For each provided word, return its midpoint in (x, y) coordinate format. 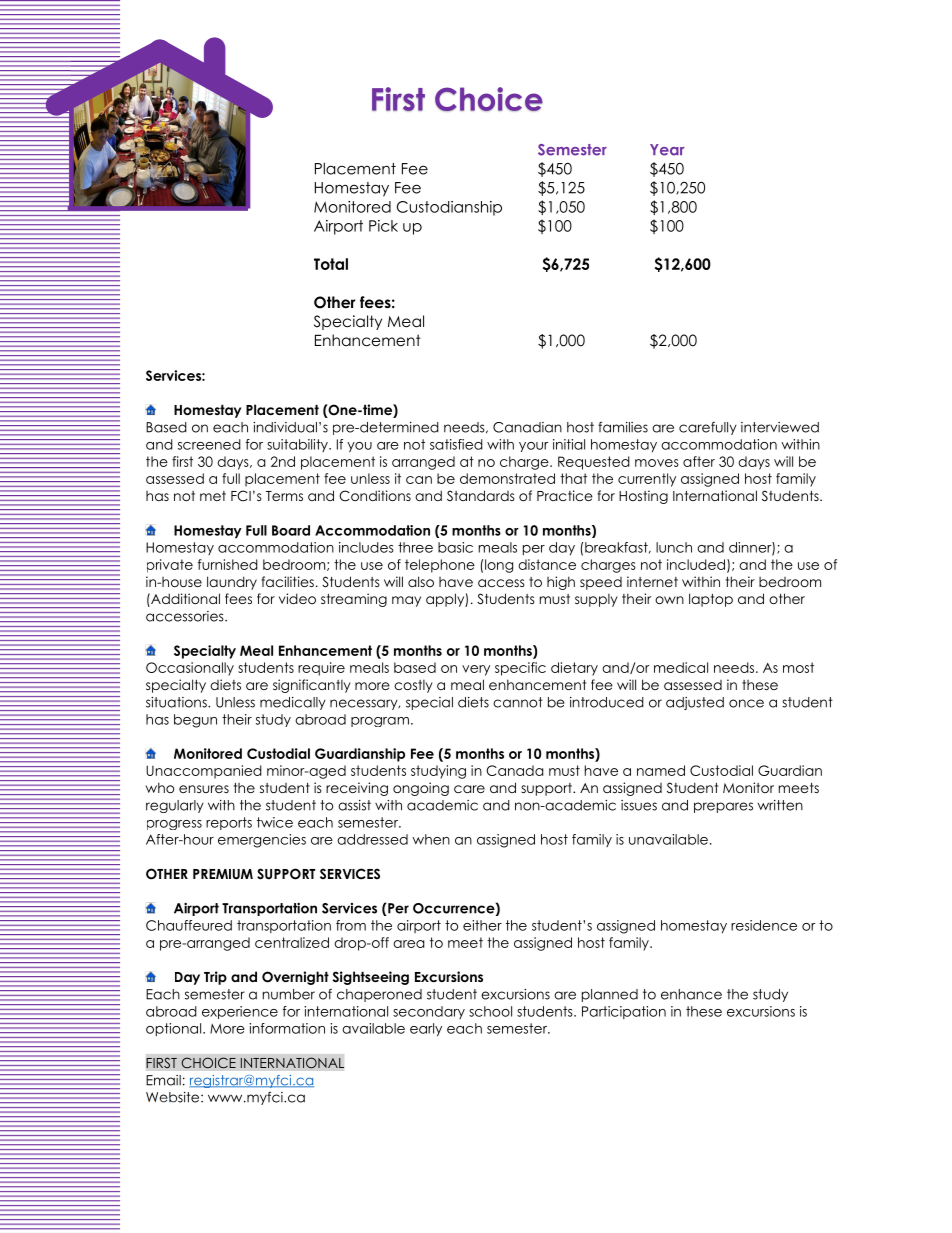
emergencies (262, 841)
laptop (711, 600)
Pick (383, 226)
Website (174, 1097)
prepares (723, 807)
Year (667, 150)
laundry (232, 583)
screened (209, 444)
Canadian (527, 427)
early (426, 1030)
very (476, 670)
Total (331, 264)
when (431, 839)
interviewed (780, 427)
